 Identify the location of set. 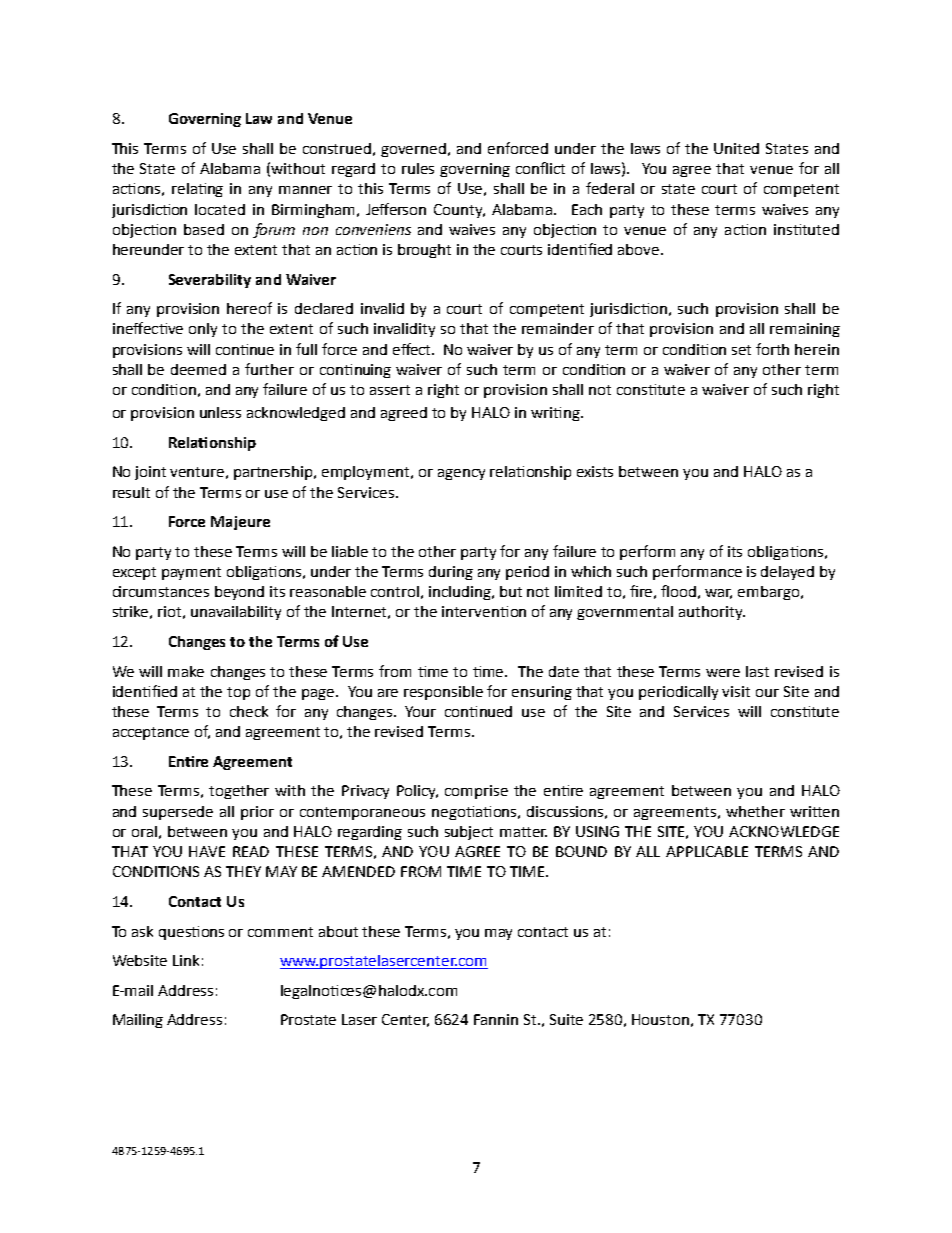
(741, 350).
